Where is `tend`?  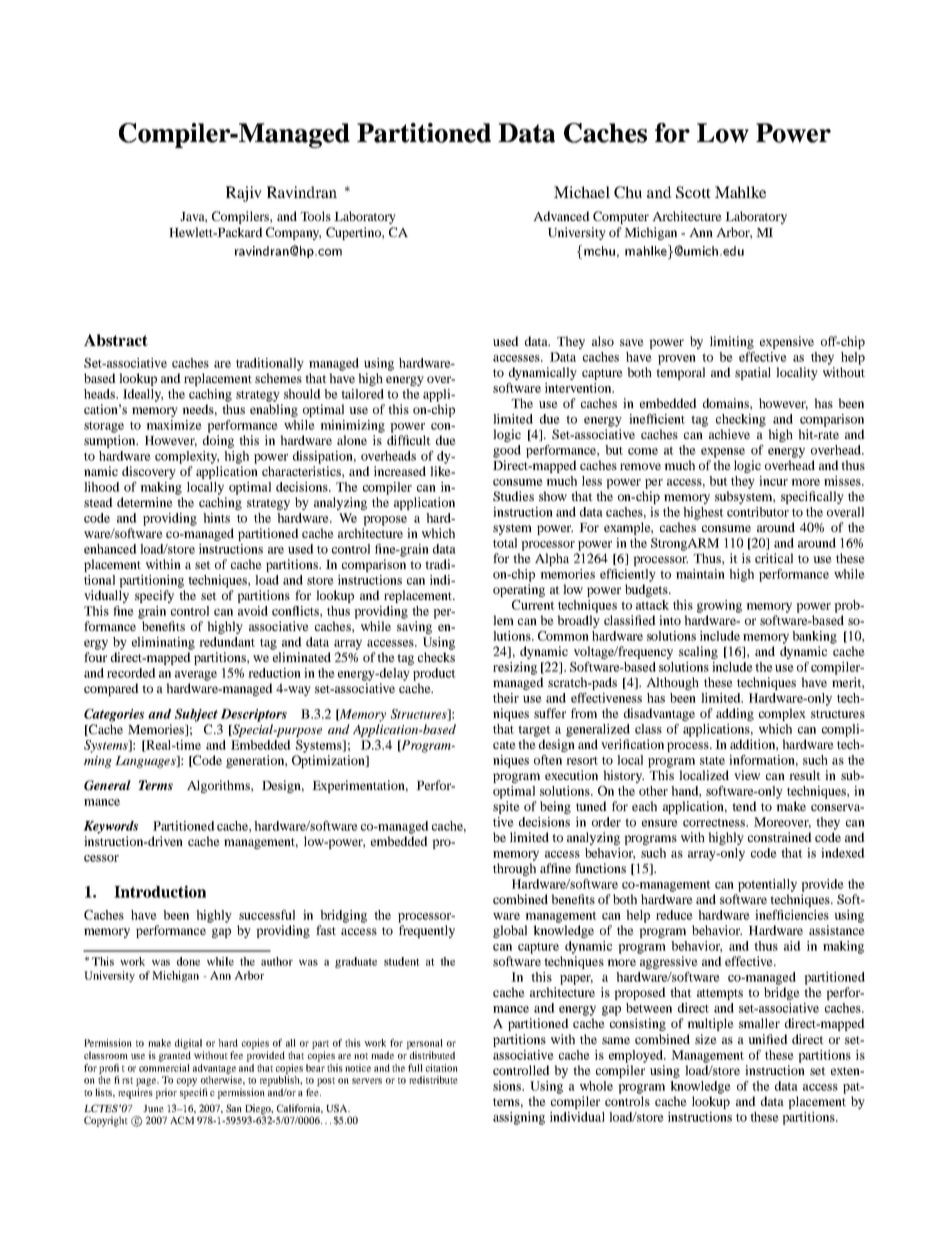 tend is located at coordinates (744, 806).
